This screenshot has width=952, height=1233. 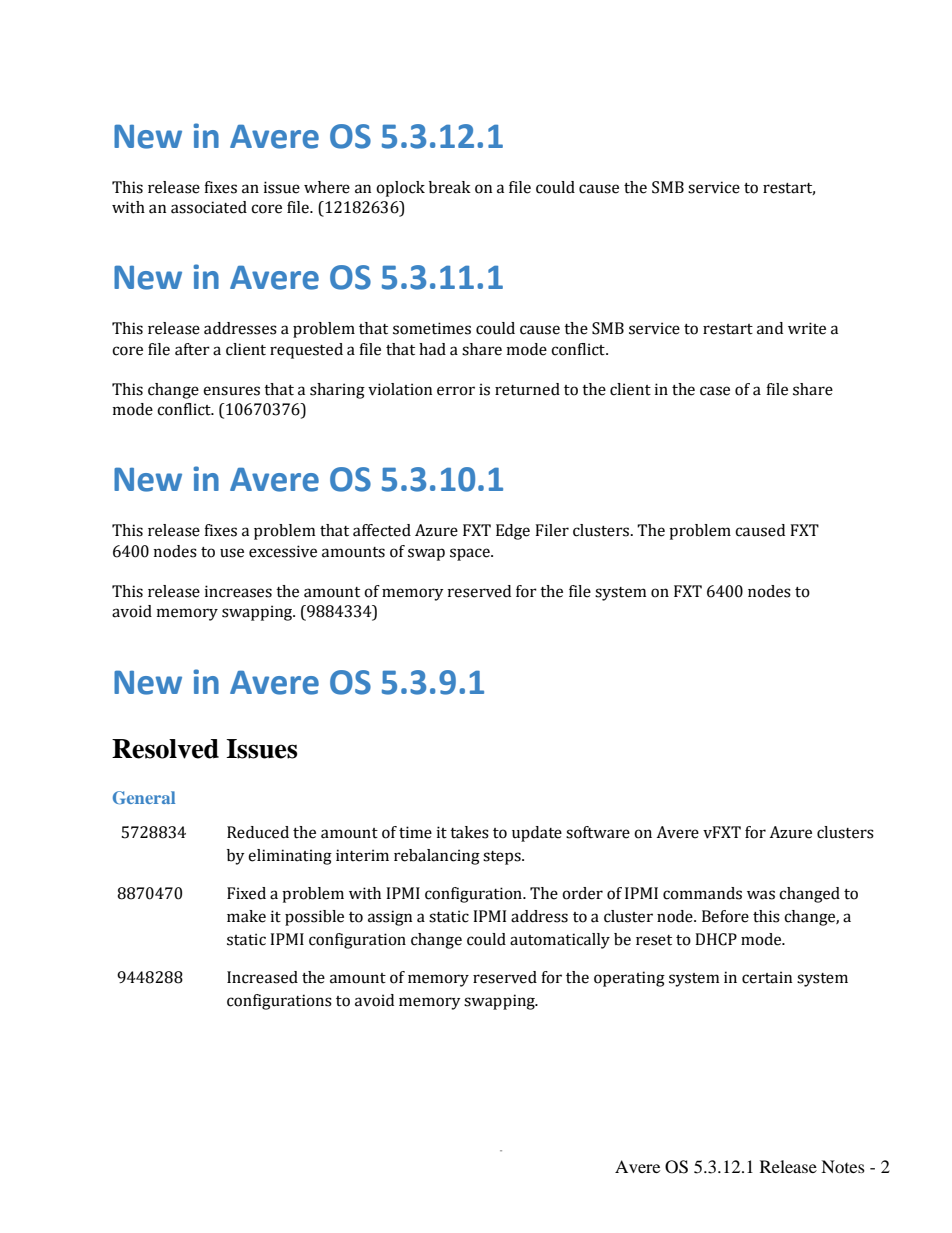 What do you see at coordinates (262, 977) in the screenshot?
I see `Increased` at bounding box center [262, 977].
